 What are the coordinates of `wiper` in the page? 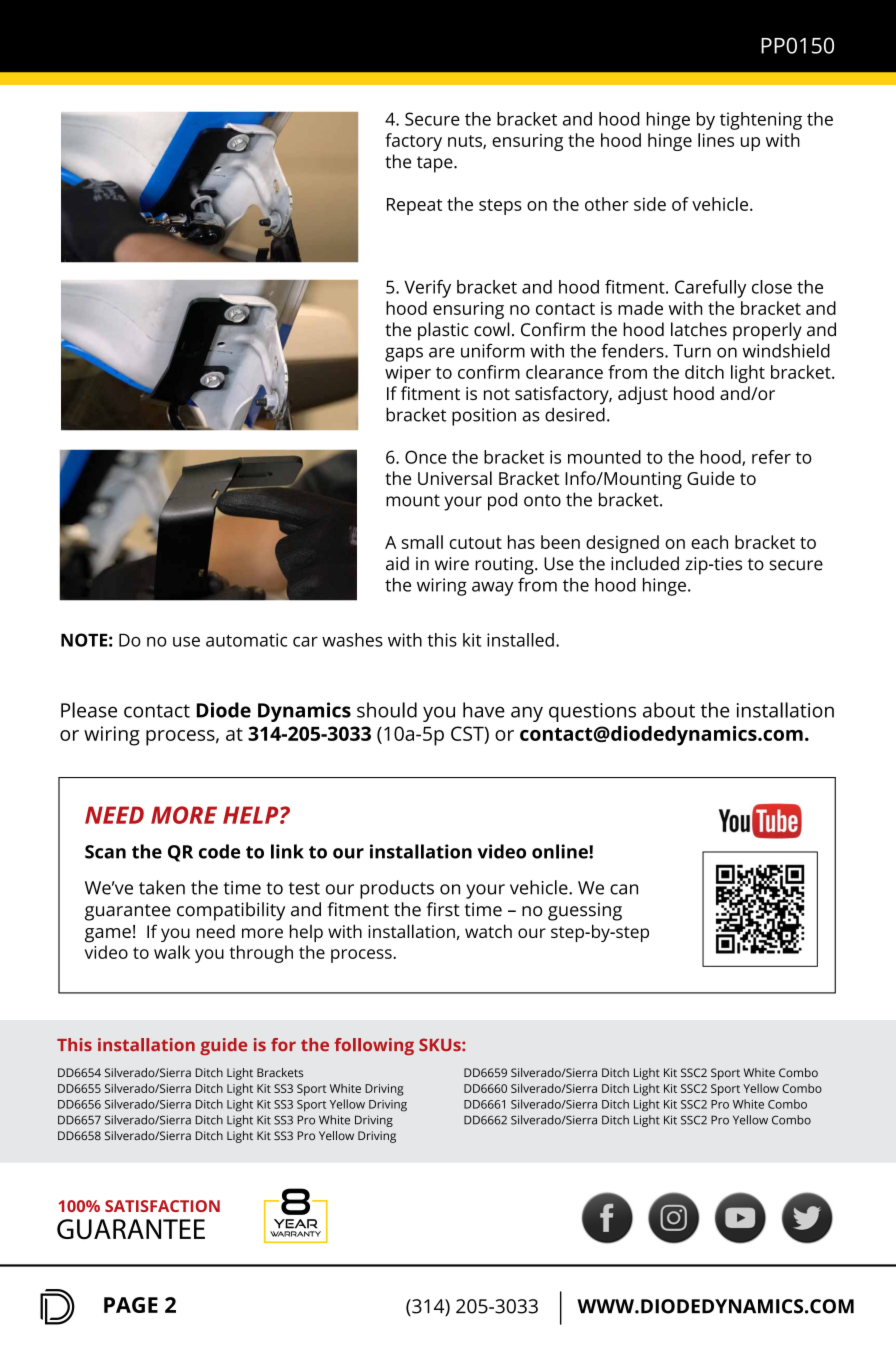 It's located at (408, 374).
